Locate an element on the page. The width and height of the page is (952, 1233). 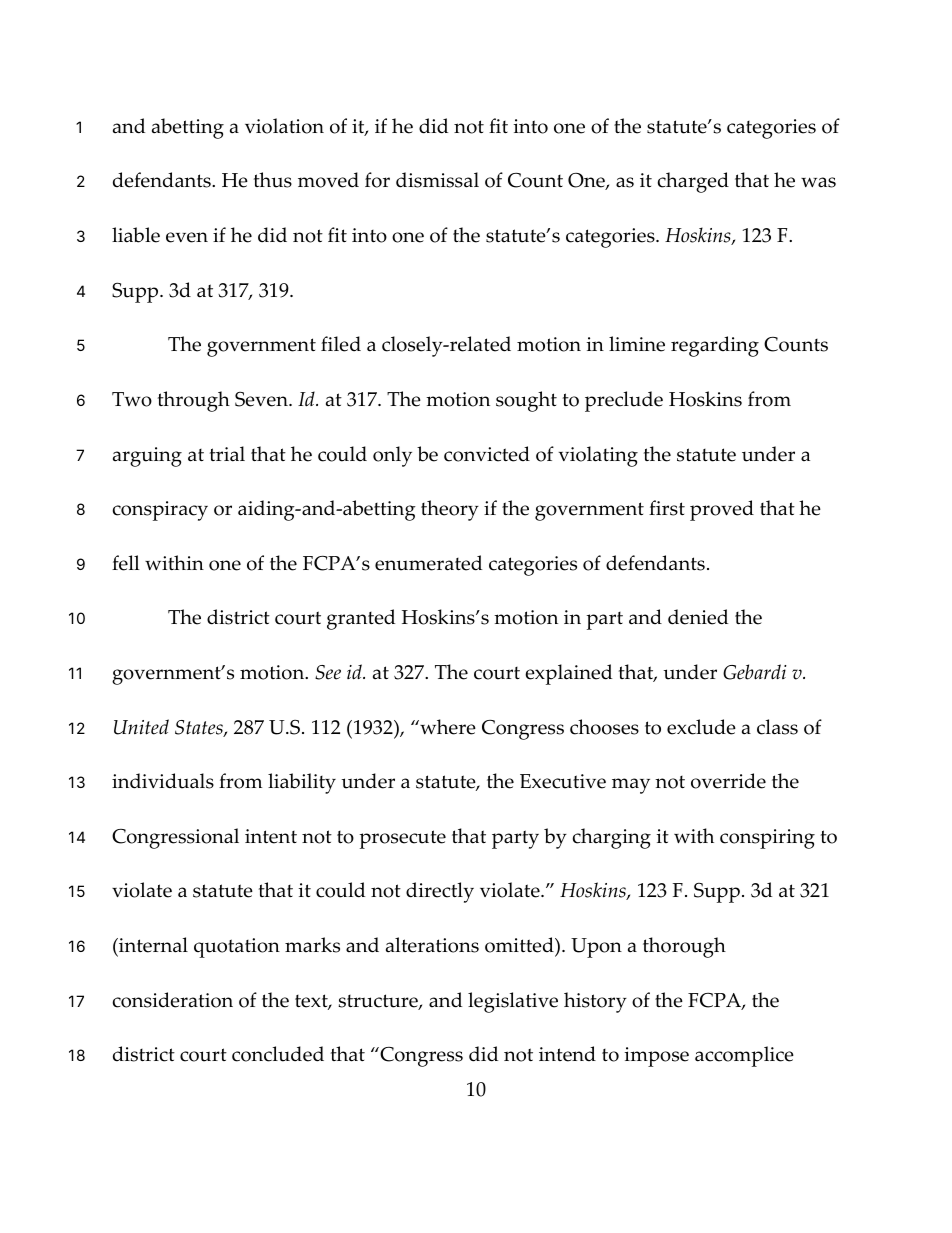
exclude is located at coordinates (701, 727).
